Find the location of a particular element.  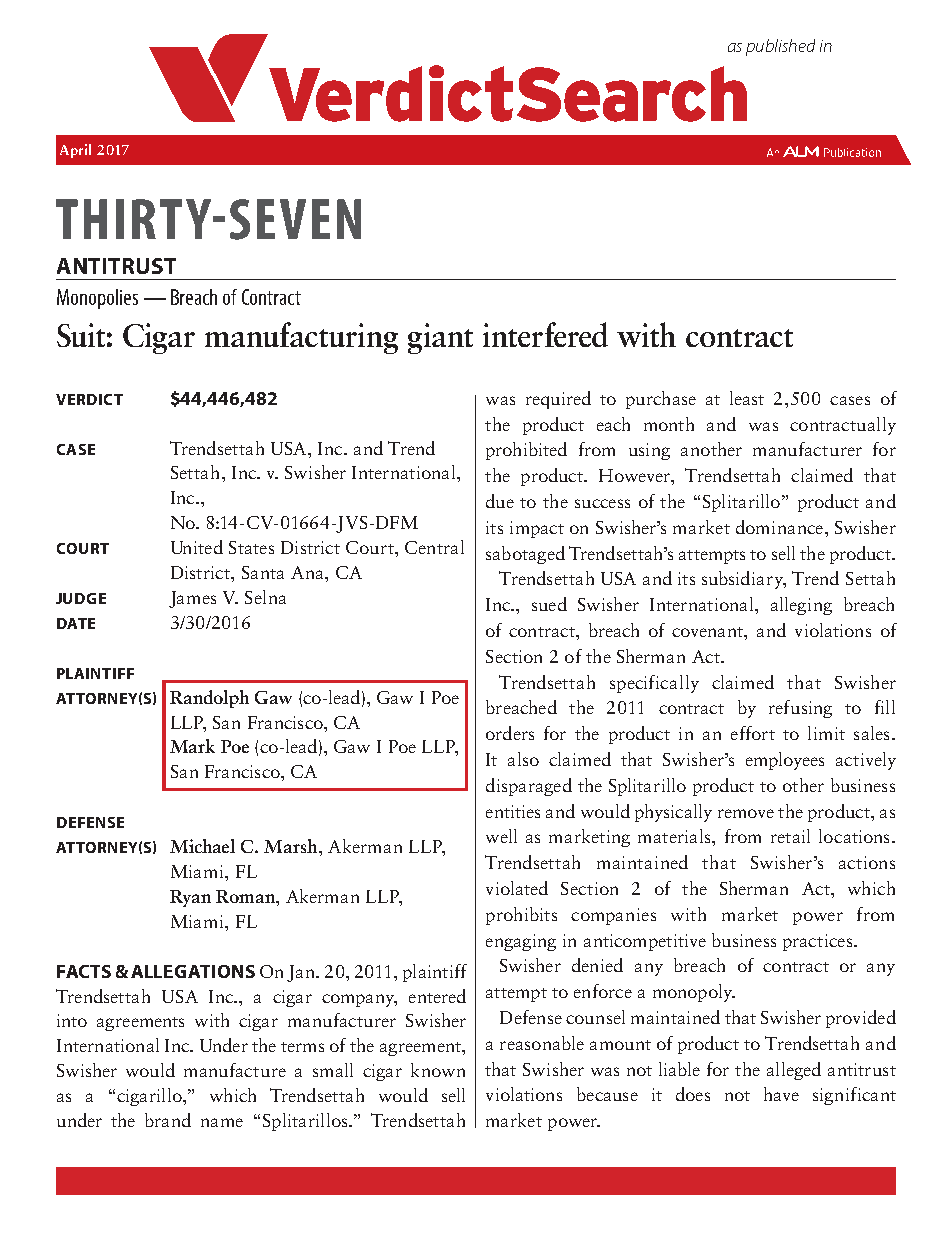

Randolph is located at coordinates (209, 699).
